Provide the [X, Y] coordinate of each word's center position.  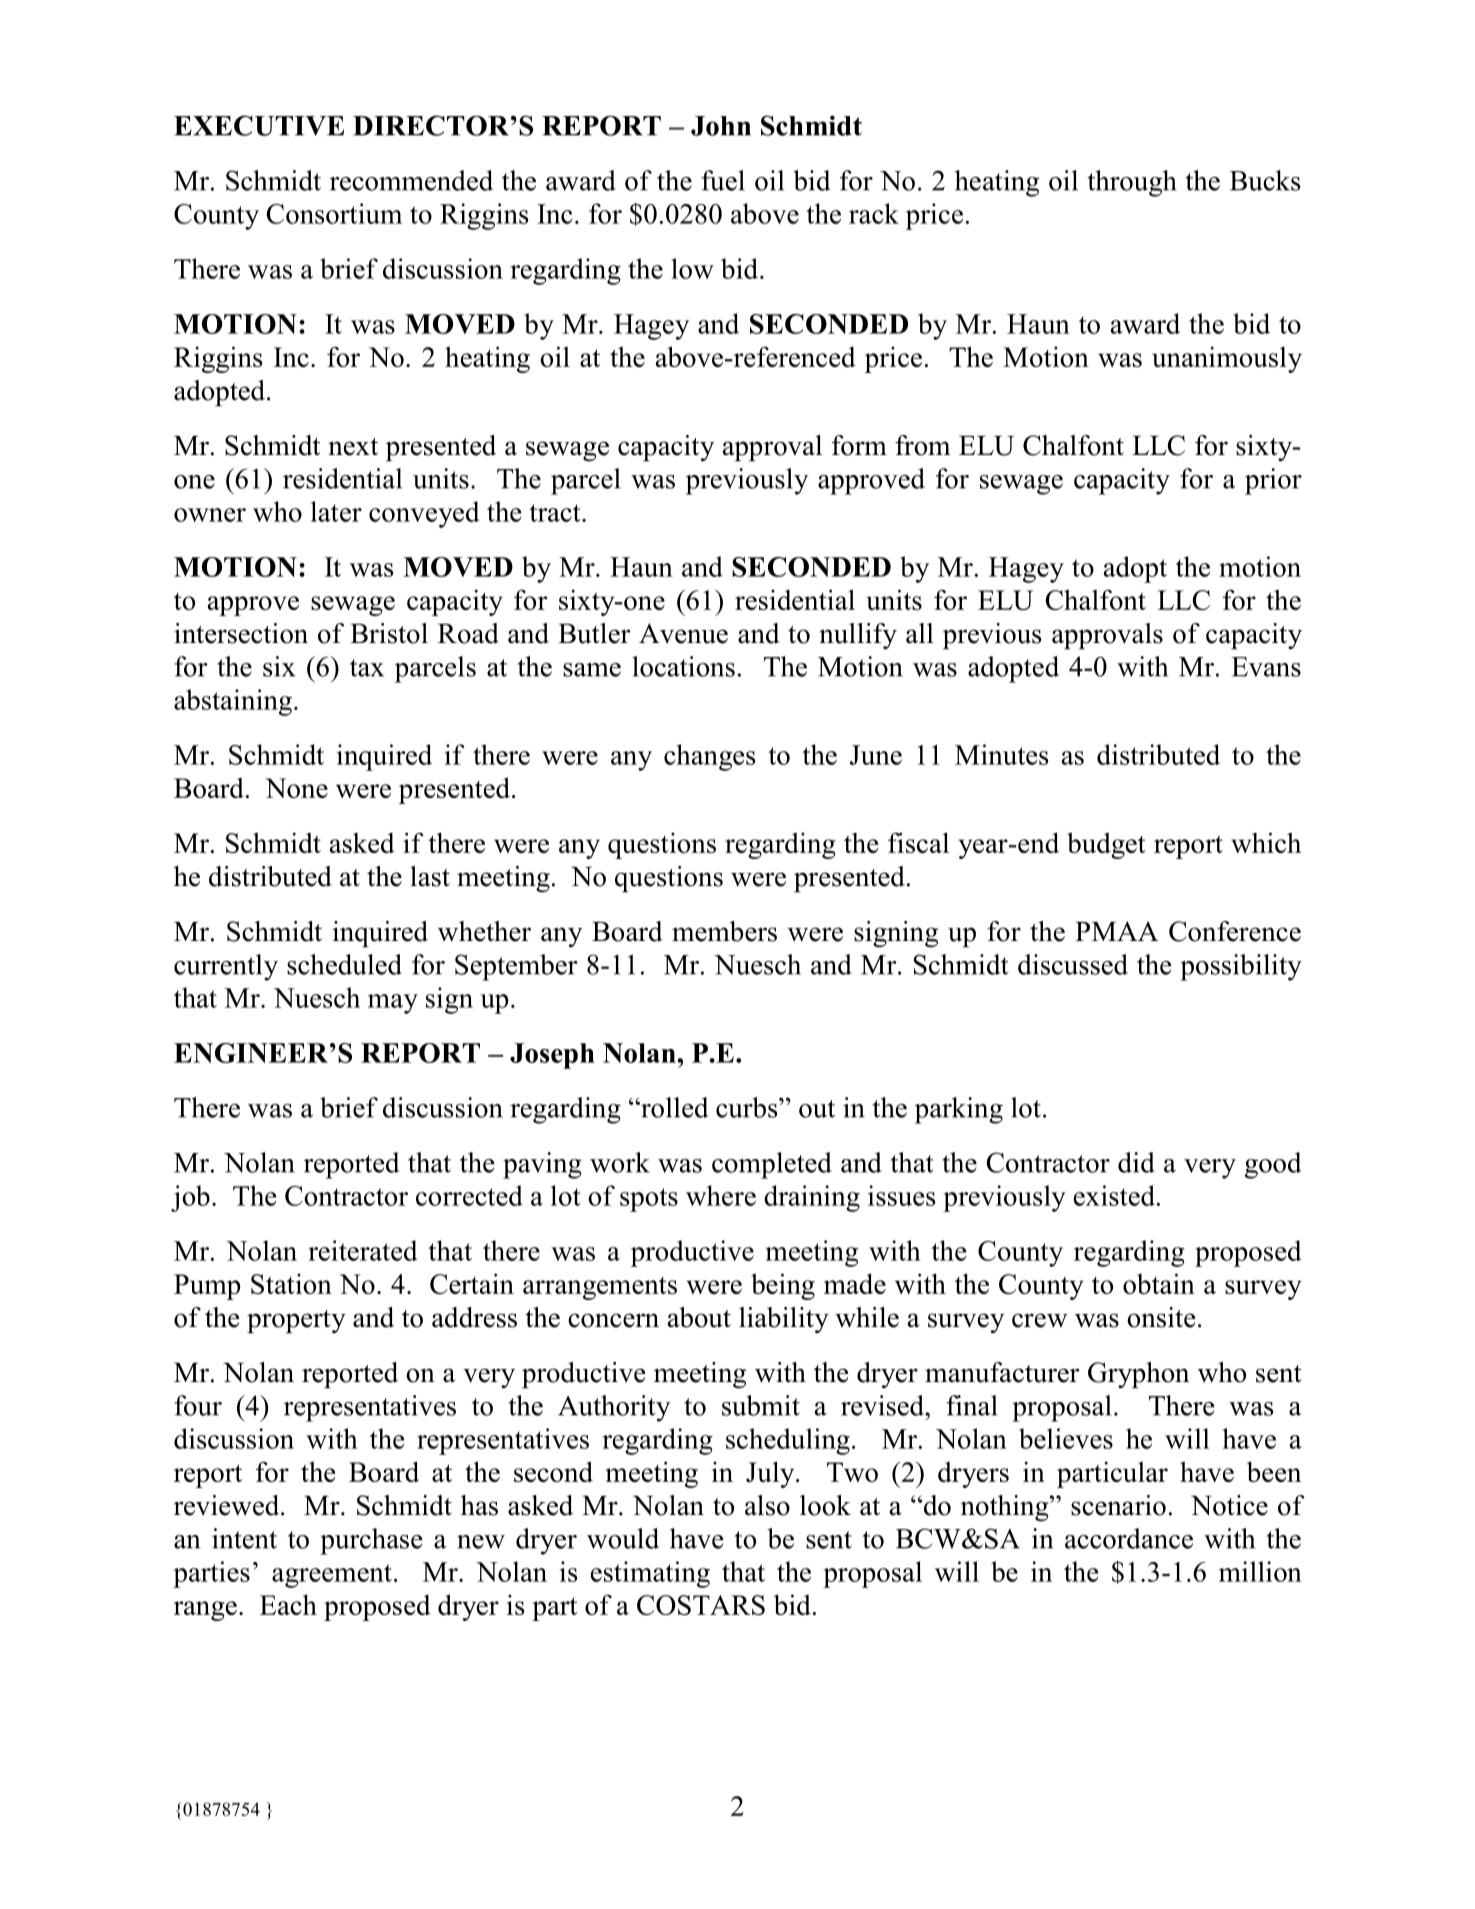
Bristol [389, 633]
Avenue [683, 633]
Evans [1266, 667]
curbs [748, 1107]
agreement [332, 1576]
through [1132, 183]
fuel [723, 180]
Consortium [334, 213]
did [1136, 1162]
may [393, 1004]
